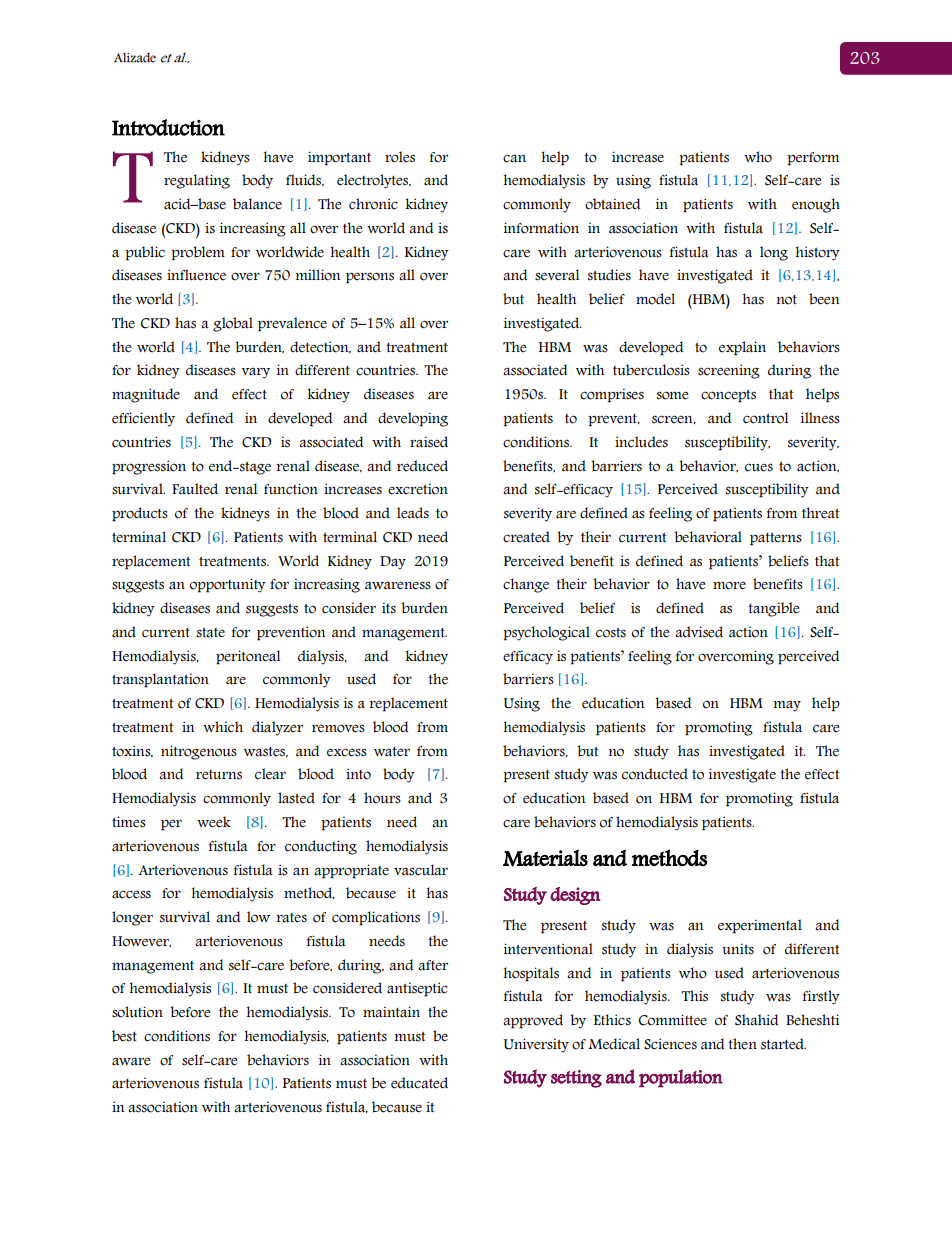 This screenshot has width=952, height=1233. I want to click on change, so click(526, 585).
